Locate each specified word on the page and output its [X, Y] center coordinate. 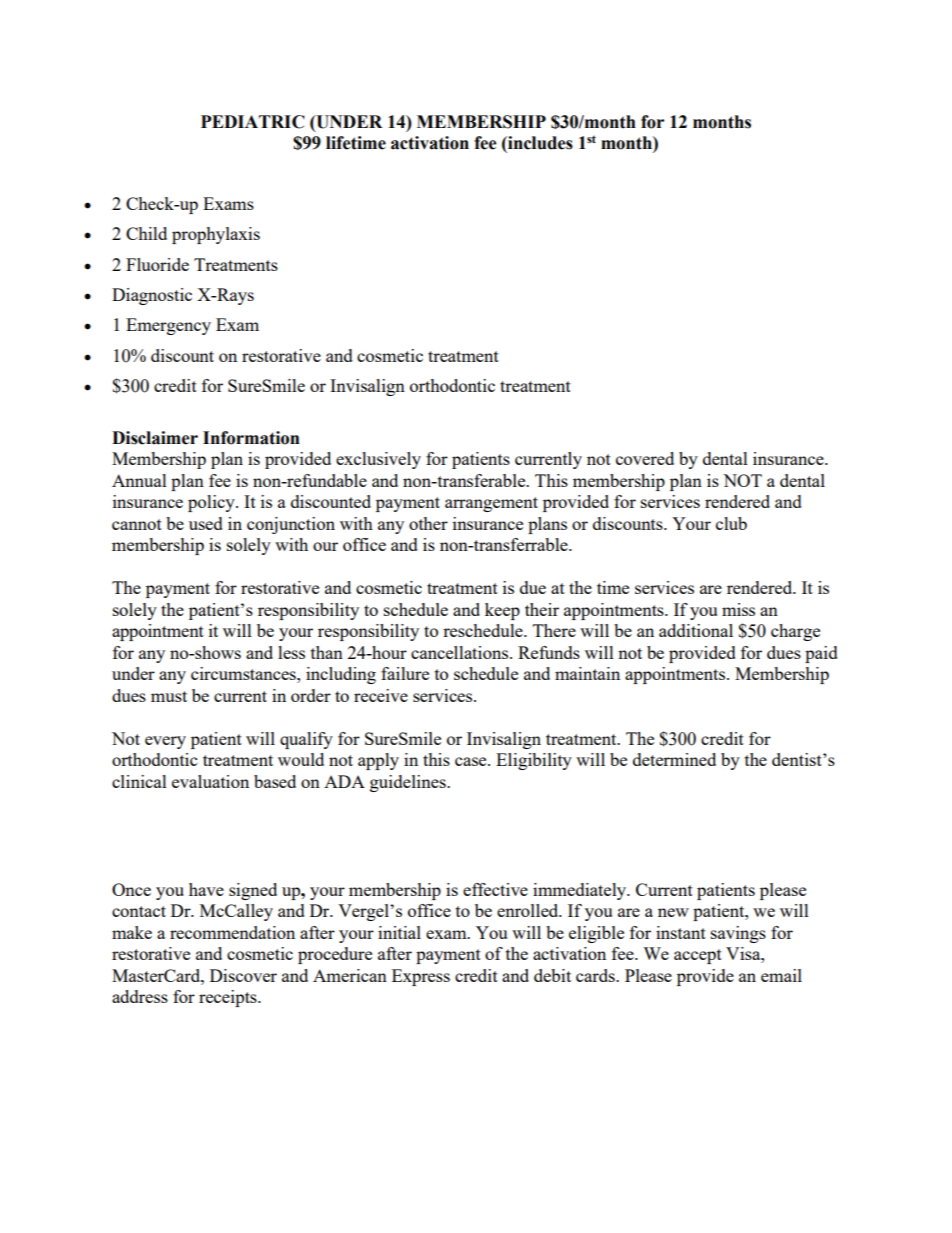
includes [539, 143]
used [206, 523]
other [428, 523]
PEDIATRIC [253, 122]
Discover [243, 975]
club [731, 523]
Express [421, 977]
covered [645, 458]
